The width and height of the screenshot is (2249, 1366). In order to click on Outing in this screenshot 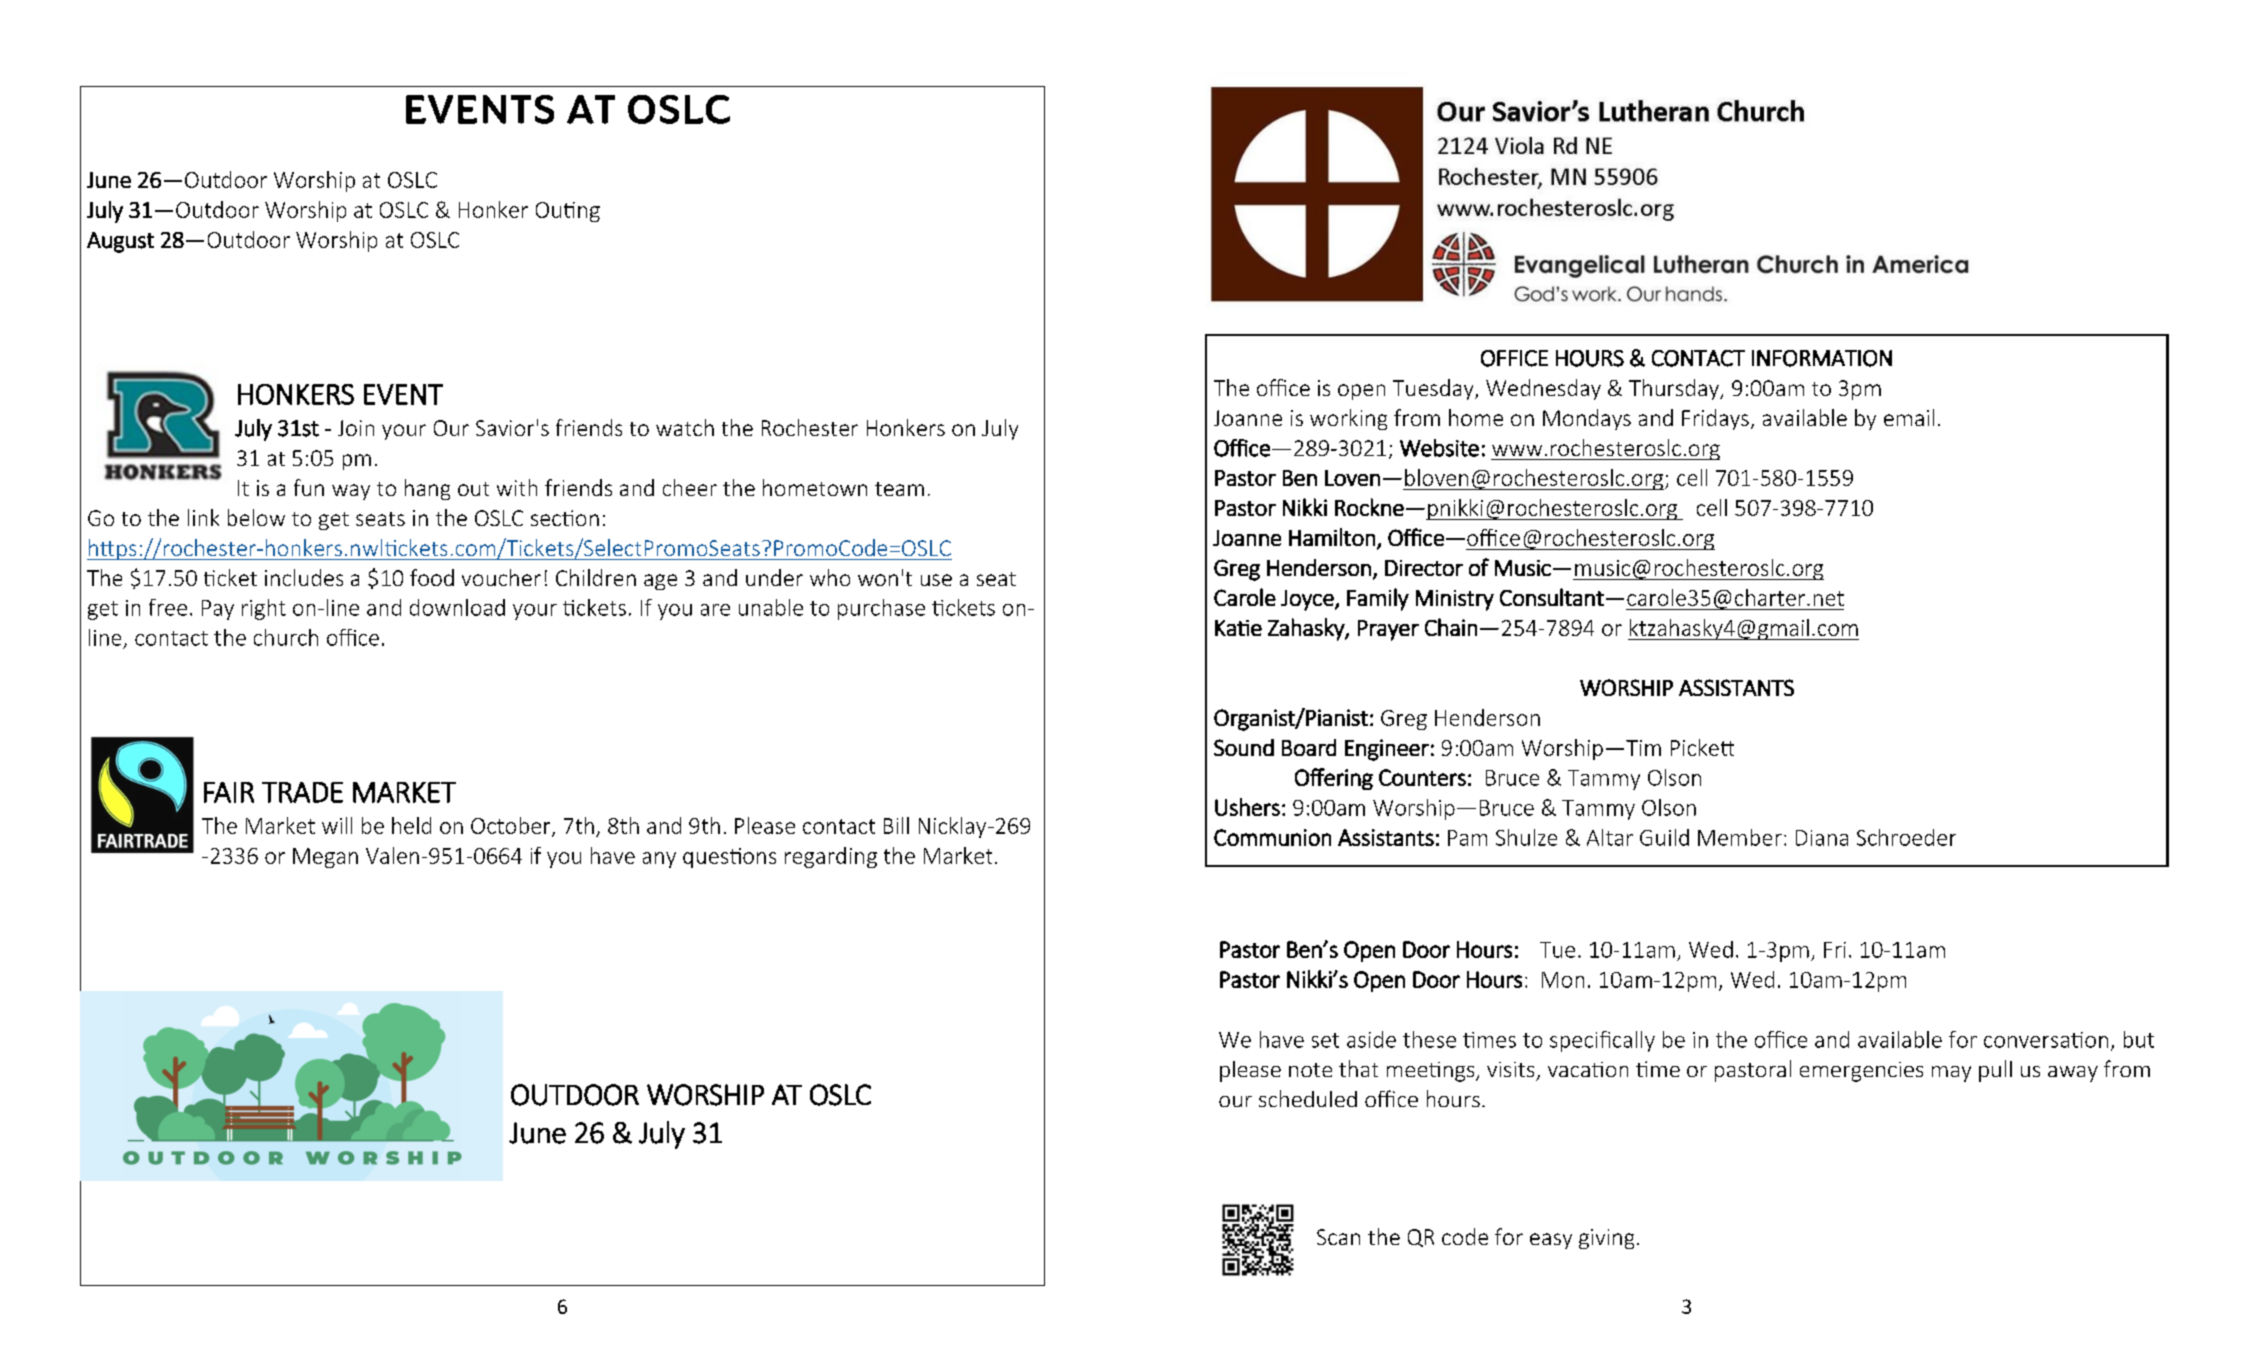, I will do `click(568, 212)`.
